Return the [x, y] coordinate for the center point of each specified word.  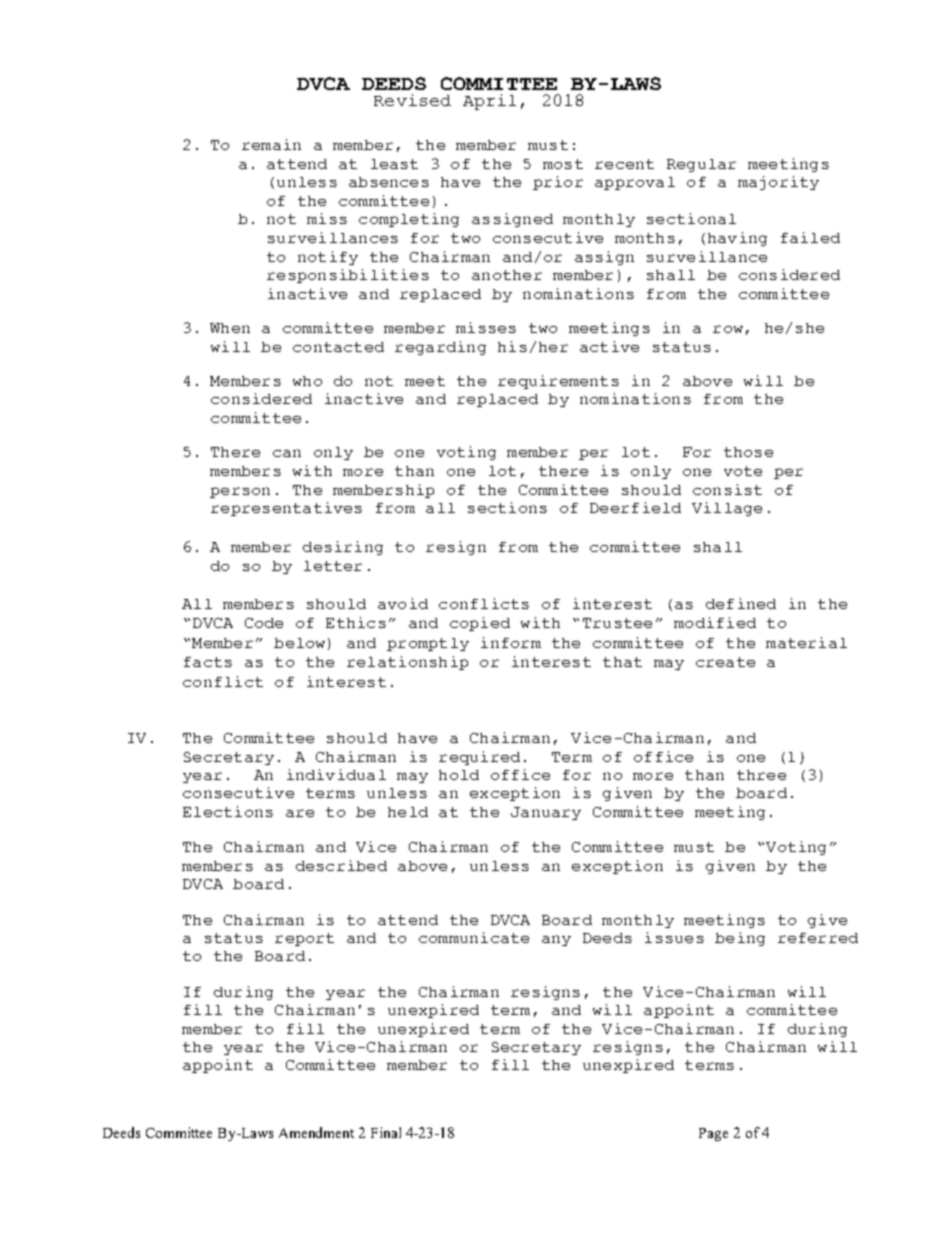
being [740, 939]
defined [741, 603]
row [728, 329]
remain [271, 144]
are [300, 813]
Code [264, 623]
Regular [701, 165]
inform [511, 642]
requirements [558, 382]
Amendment [316, 1132]
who [307, 381]
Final [386, 1132]
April [489, 102]
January [546, 813]
